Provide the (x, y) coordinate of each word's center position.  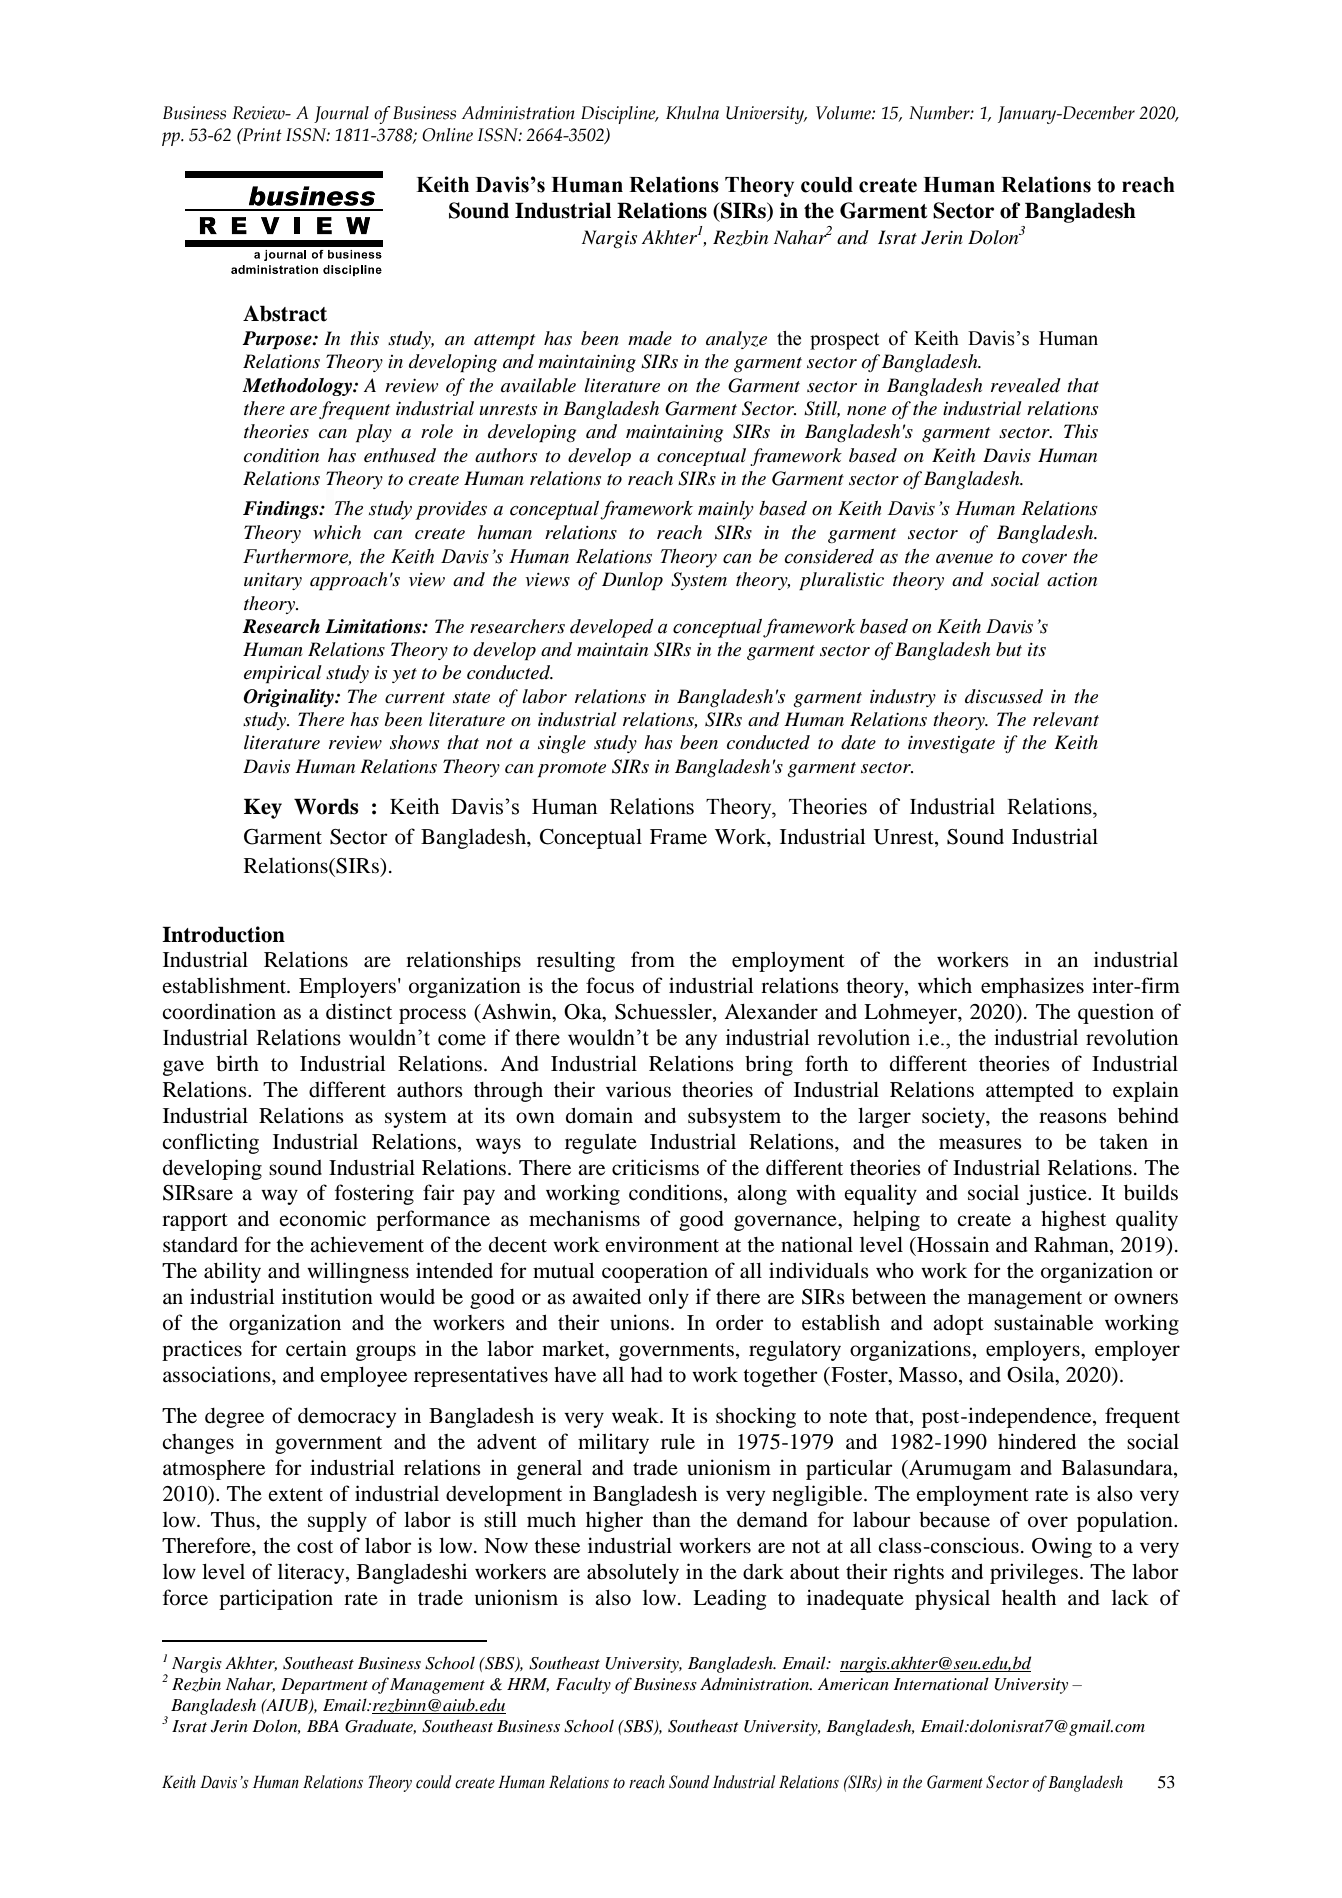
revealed (1026, 385)
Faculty (583, 1685)
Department (324, 1686)
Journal (341, 114)
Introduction (223, 934)
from (653, 959)
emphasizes (1032, 987)
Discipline (619, 115)
